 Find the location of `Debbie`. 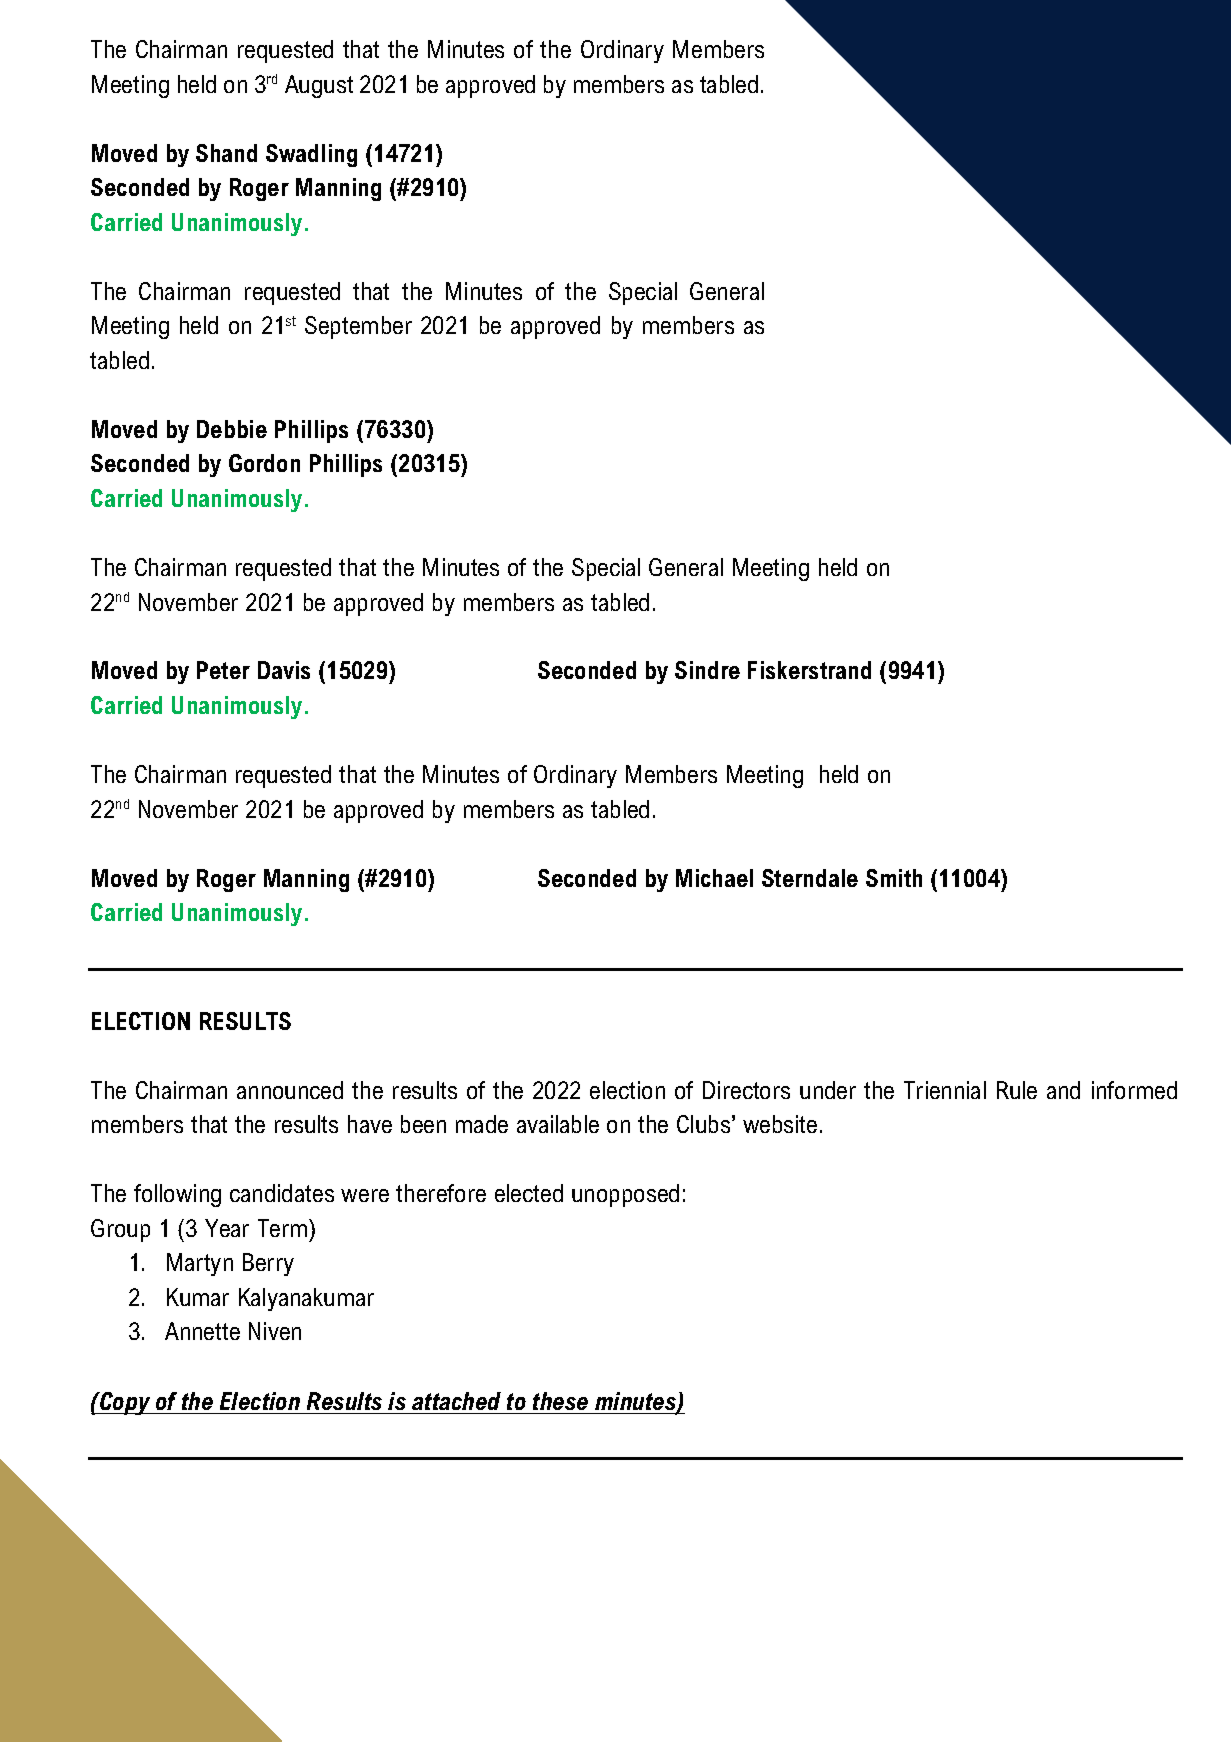

Debbie is located at coordinates (232, 429).
